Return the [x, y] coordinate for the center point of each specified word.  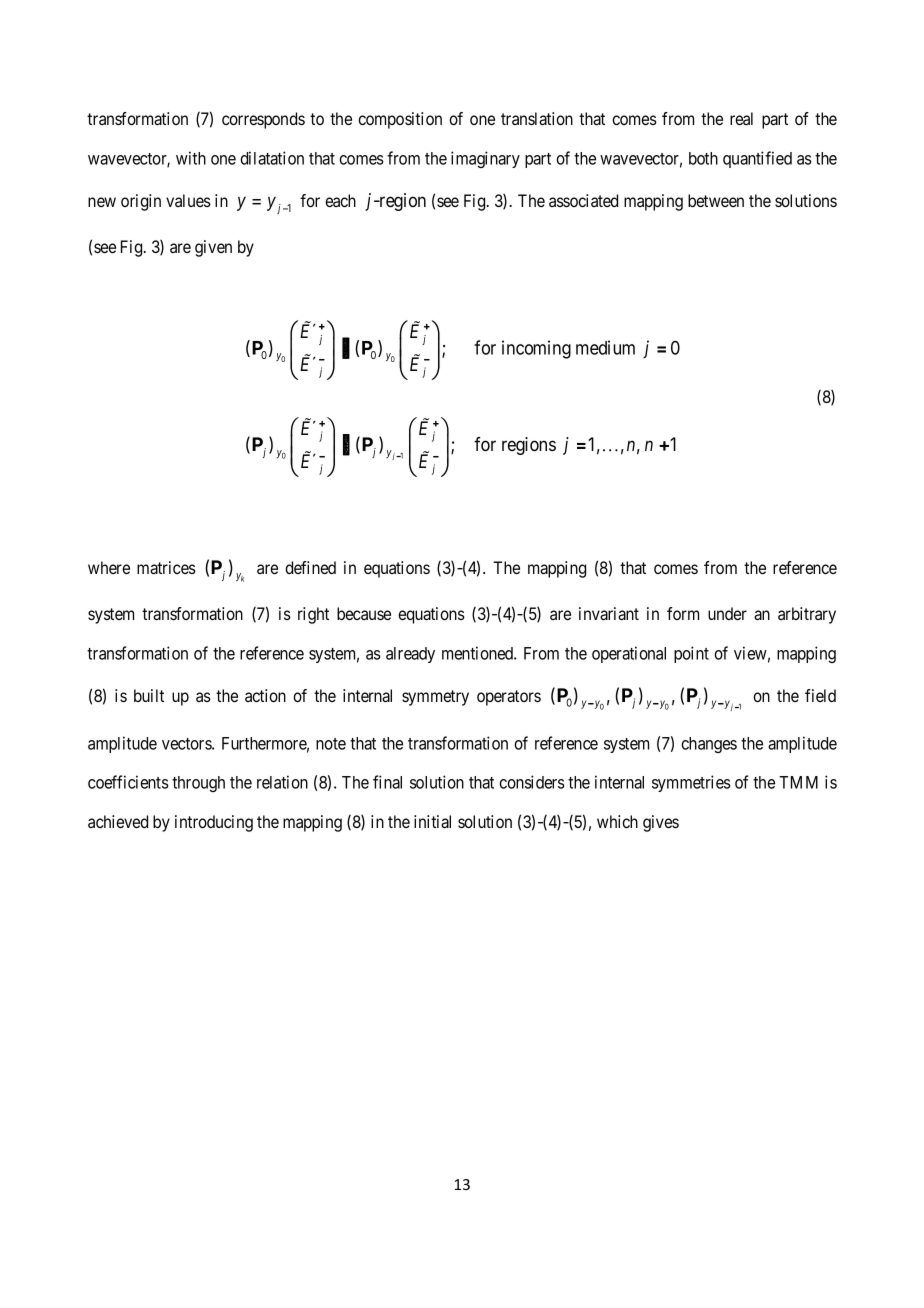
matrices [166, 567]
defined [310, 567]
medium [605, 347]
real [741, 118]
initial [432, 821]
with [191, 158]
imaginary [485, 159]
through [198, 784]
